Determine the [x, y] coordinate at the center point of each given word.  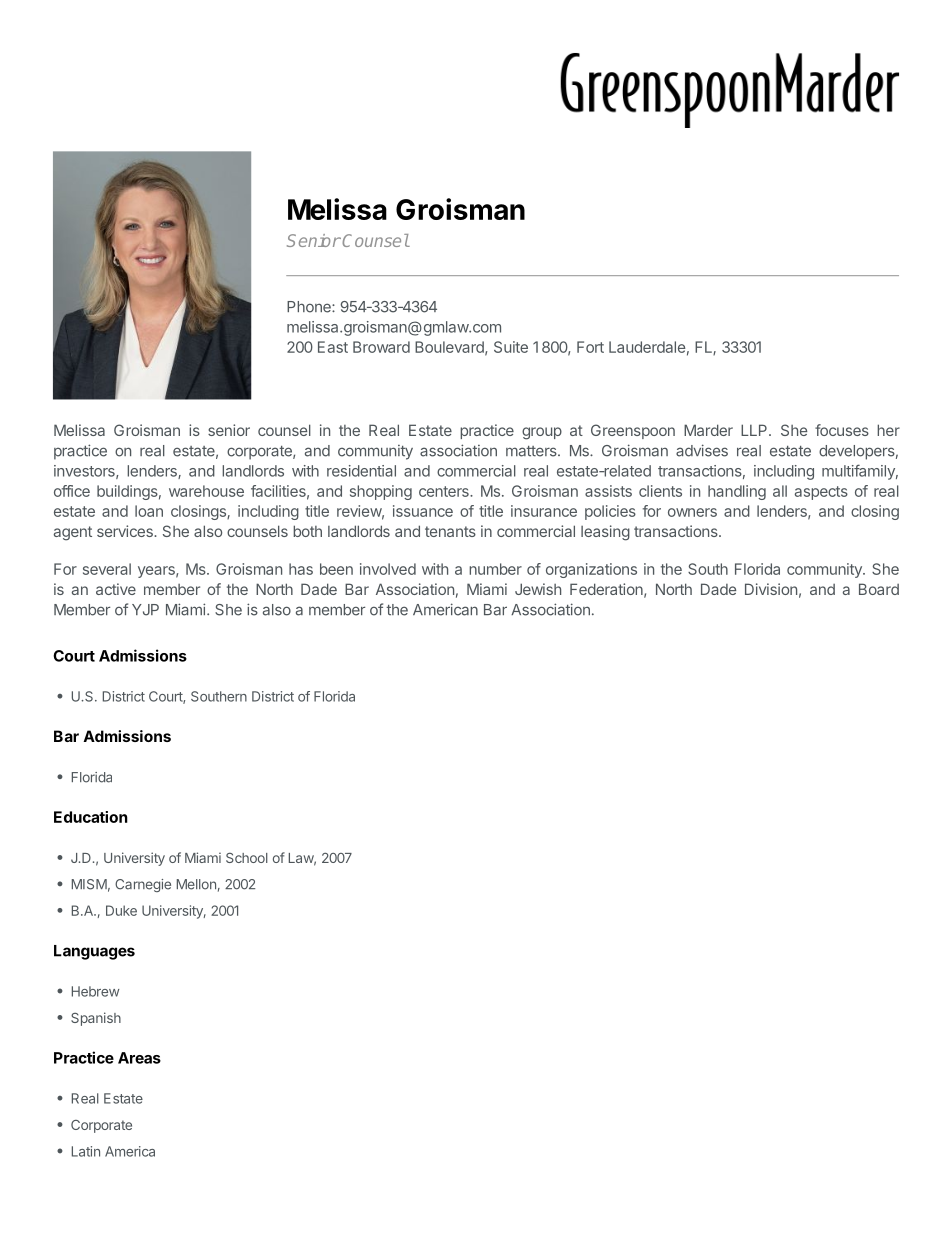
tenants [450, 531]
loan [149, 511]
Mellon [196, 884]
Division [771, 589]
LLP [755, 430]
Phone [310, 307]
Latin [86, 1151]
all [780, 491]
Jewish [538, 589]
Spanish [96, 1019]
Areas [139, 1058]
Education [91, 817]
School [247, 858]
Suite [511, 347]
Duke [121, 910]
